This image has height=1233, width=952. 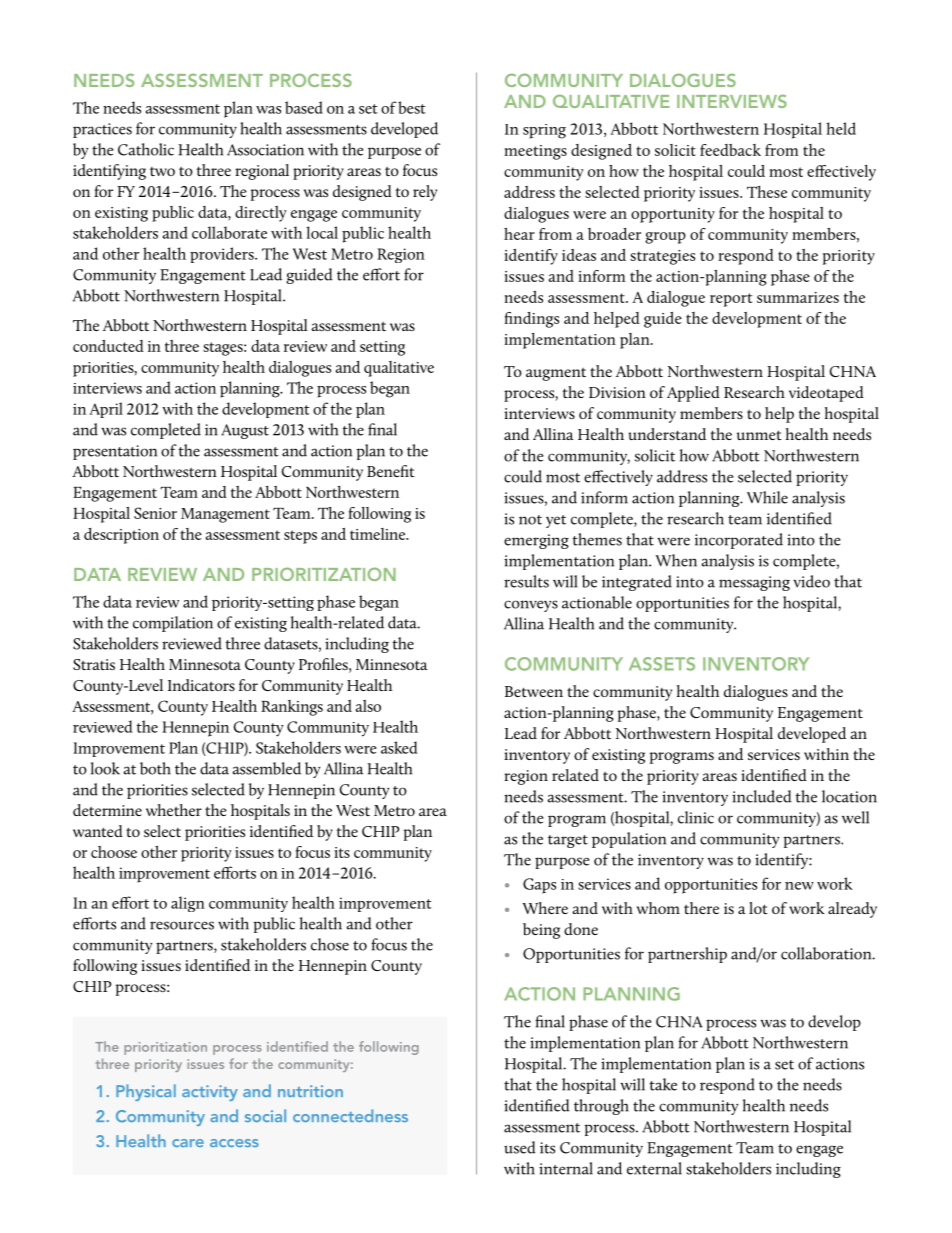 What do you see at coordinates (520, 1147) in the image?
I see `used` at bounding box center [520, 1147].
